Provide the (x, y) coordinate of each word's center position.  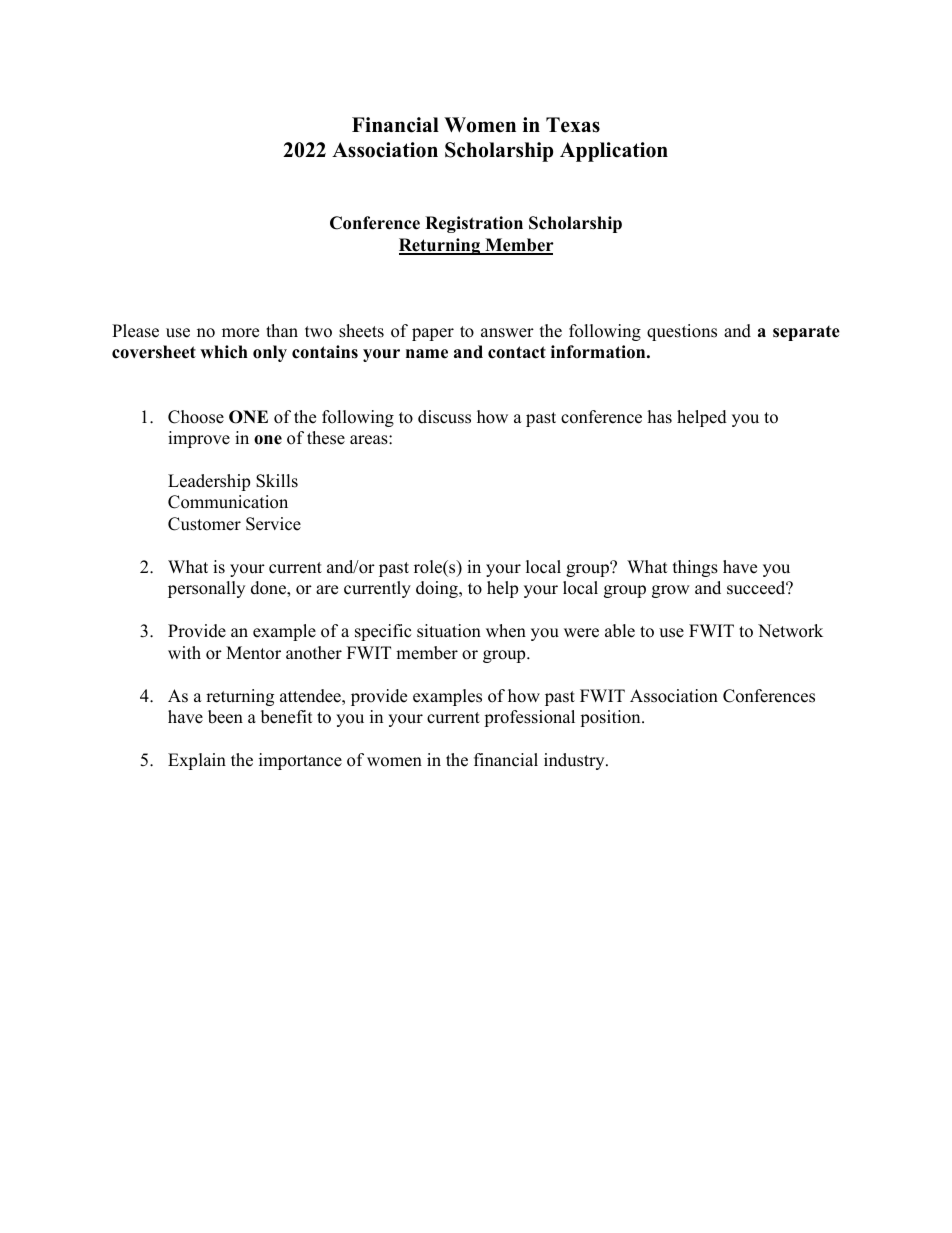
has (660, 417)
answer (507, 333)
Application (614, 152)
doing (438, 589)
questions (682, 332)
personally (206, 589)
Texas (573, 125)
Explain (197, 761)
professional (529, 718)
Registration (474, 224)
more (240, 333)
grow (671, 591)
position (611, 718)
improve (199, 439)
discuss (444, 417)
